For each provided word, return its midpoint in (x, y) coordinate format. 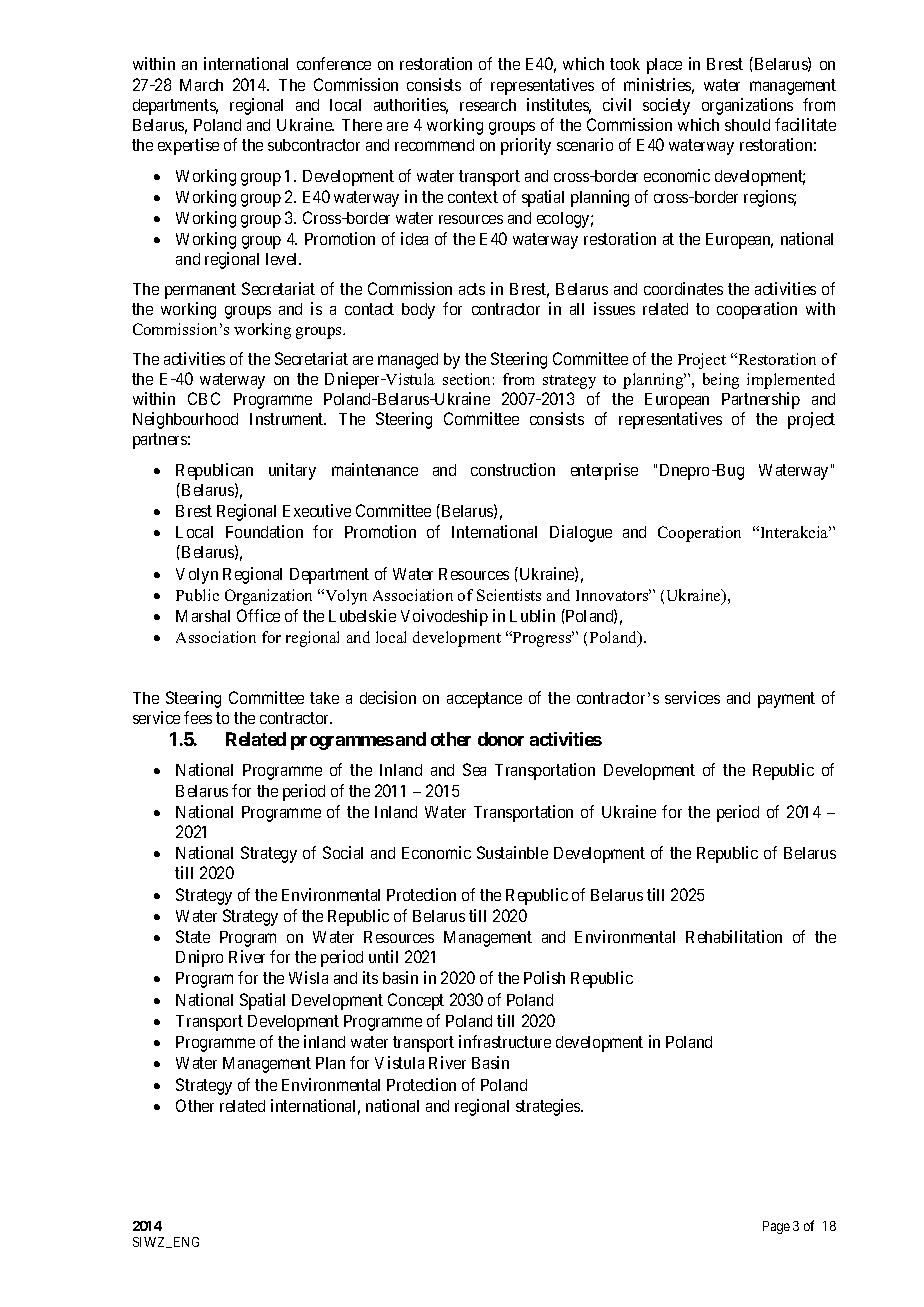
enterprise (604, 471)
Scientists (509, 595)
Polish (544, 977)
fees (198, 717)
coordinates (683, 288)
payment (786, 700)
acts (472, 289)
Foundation (264, 531)
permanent (200, 291)
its (370, 977)
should (747, 125)
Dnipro (199, 958)
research (488, 105)
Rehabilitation (734, 936)
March (201, 85)
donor (501, 739)
